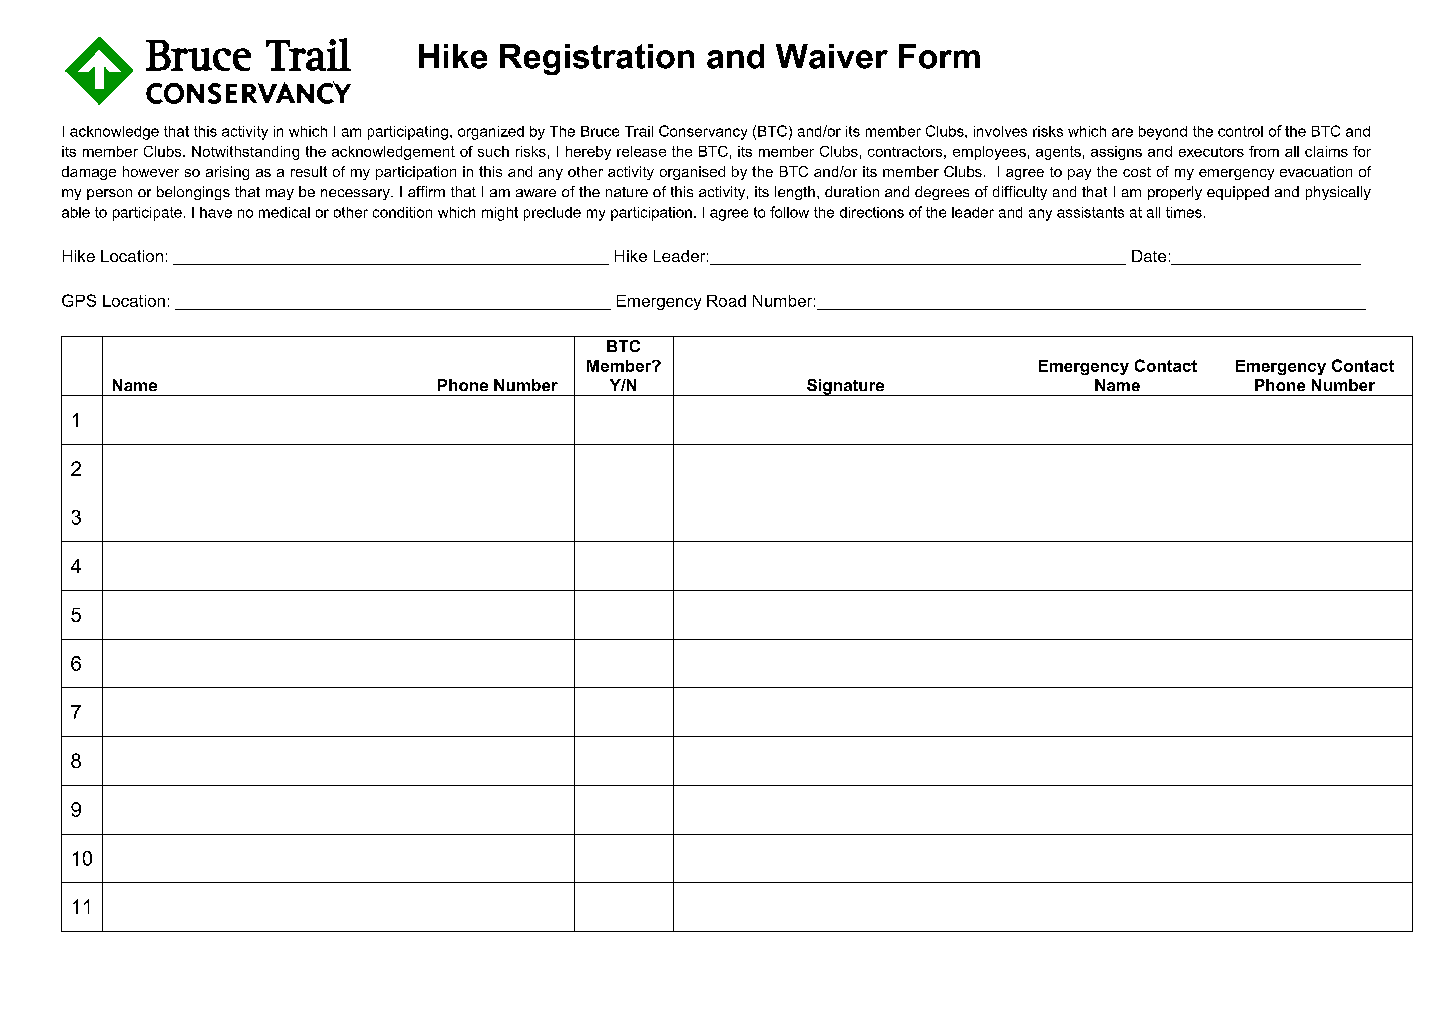 The height and width of the page is (1012, 1432). What do you see at coordinates (408, 133) in the page?
I see `participating` at bounding box center [408, 133].
